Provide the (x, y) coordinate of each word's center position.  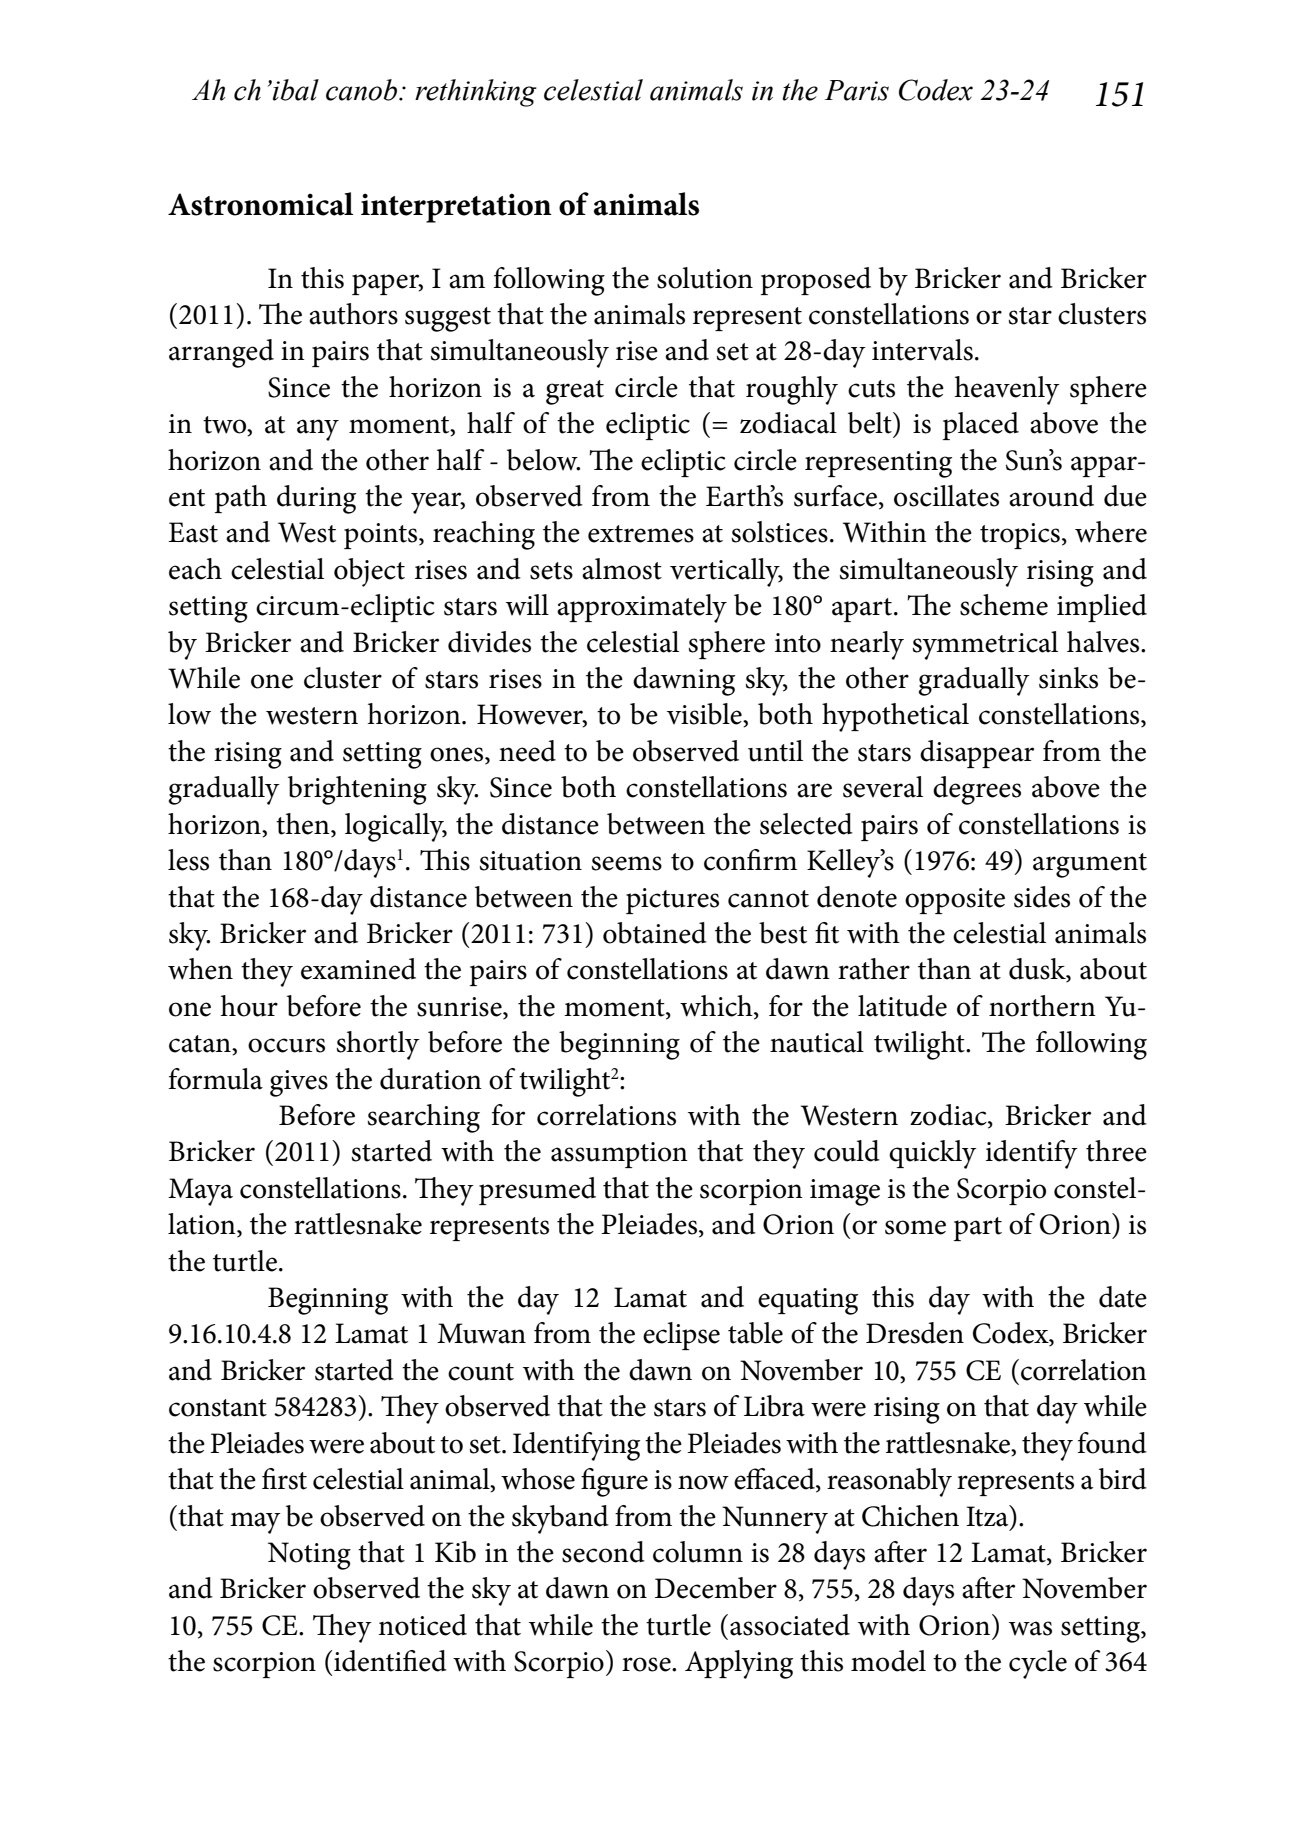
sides (1042, 897)
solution (705, 278)
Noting (309, 1556)
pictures (672, 901)
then (304, 825)
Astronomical (260, 204)
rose (647, 1664)
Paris (857, 90)
